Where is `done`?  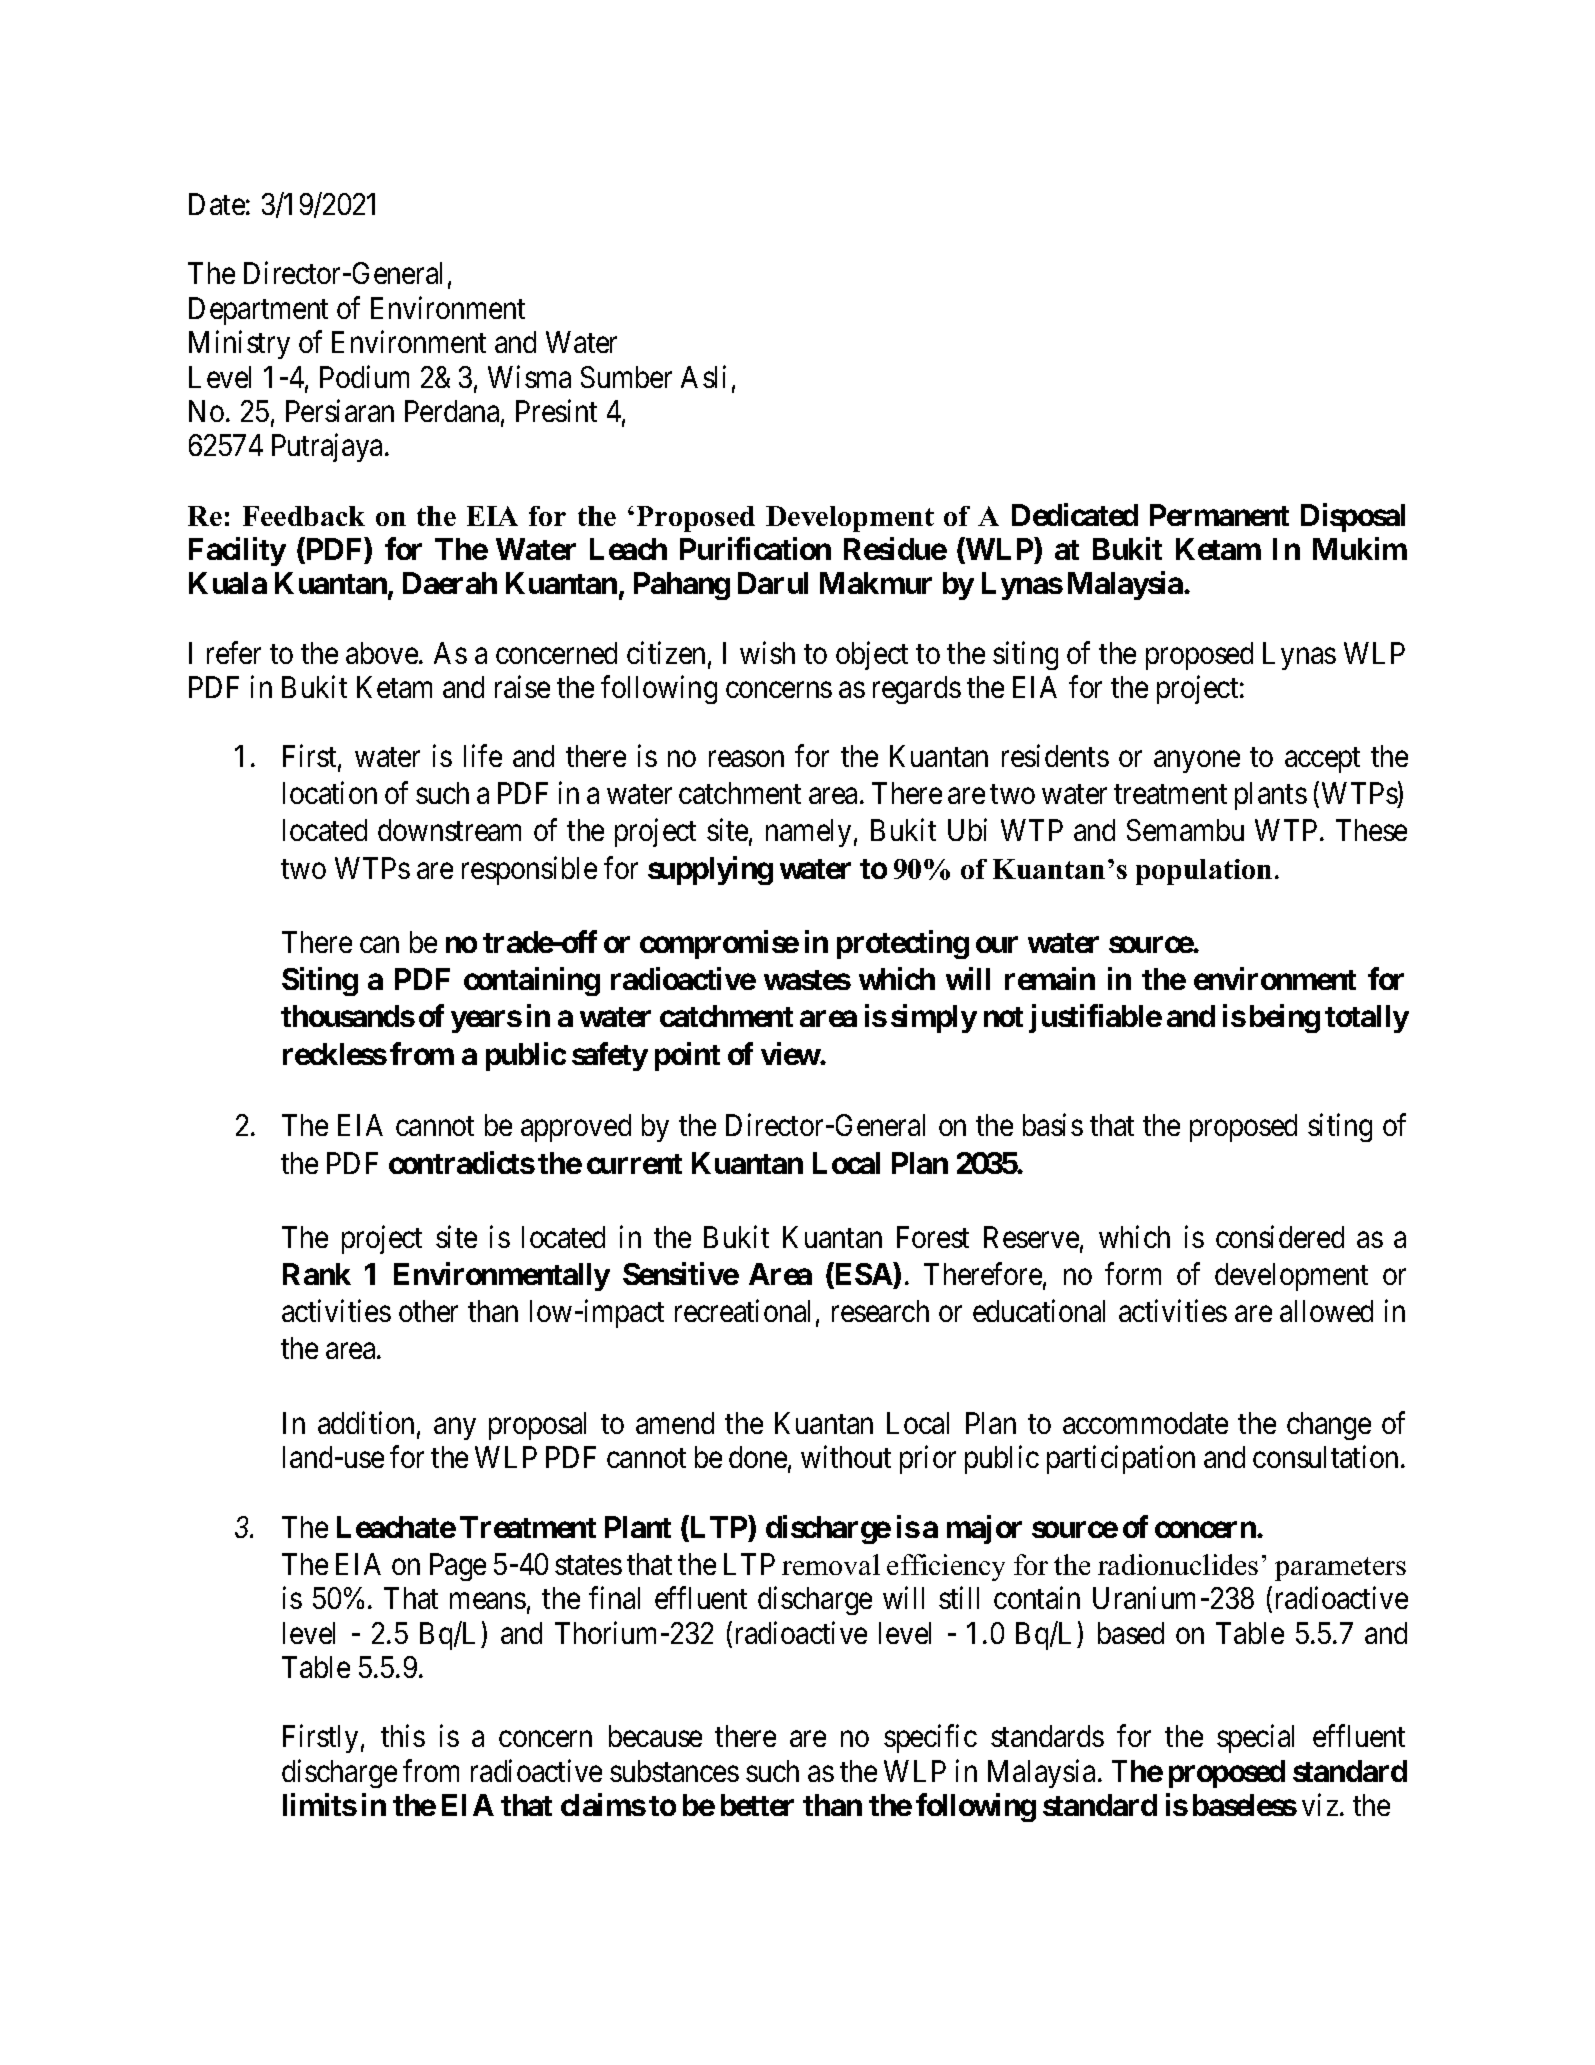 done is located at coordinates (758, 1457).
